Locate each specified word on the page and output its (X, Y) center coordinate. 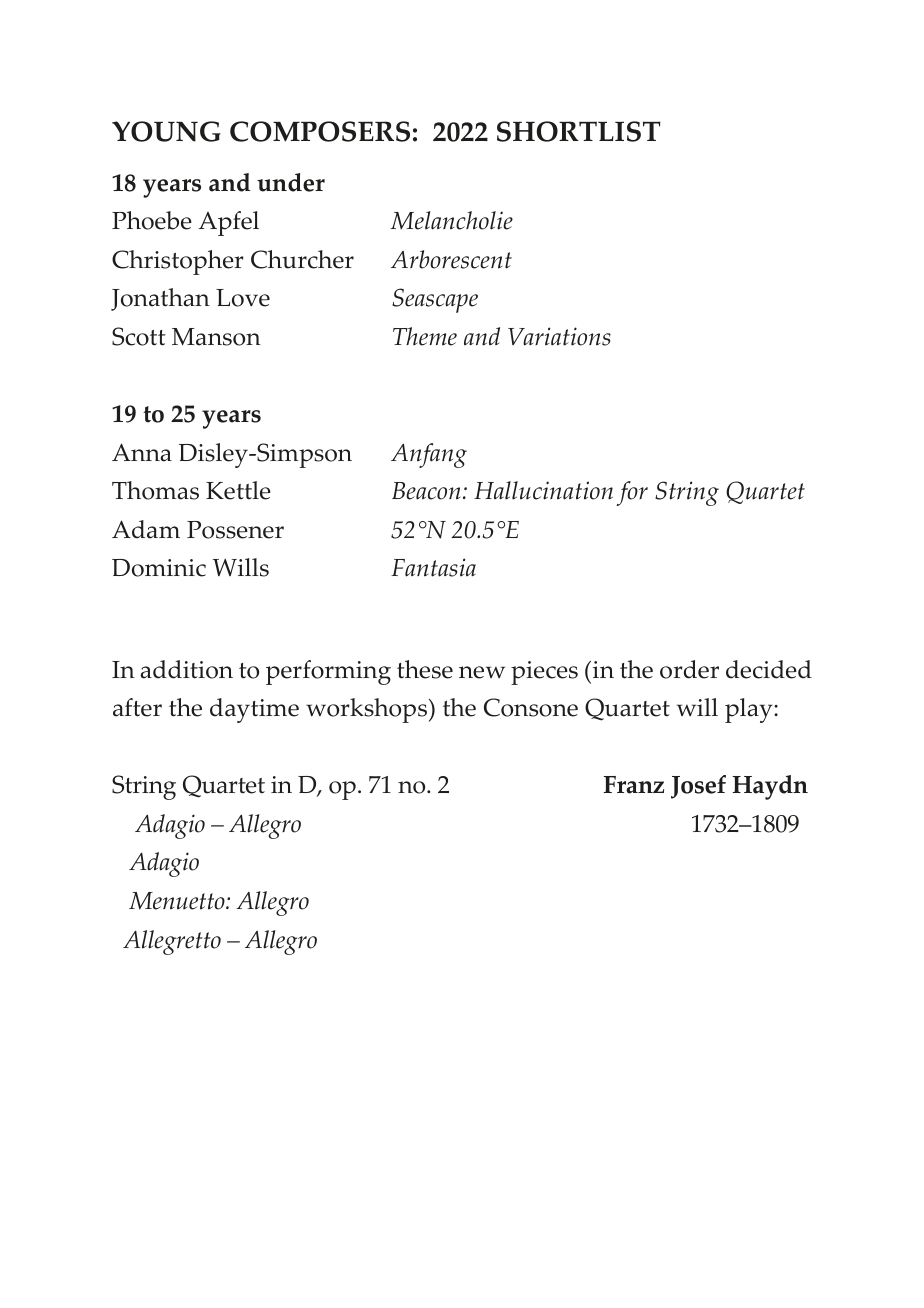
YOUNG (166, 131)
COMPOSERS (320, 131)
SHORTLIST (579, 131)
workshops (368, 710)
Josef (698, 787)
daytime (254, 710)
